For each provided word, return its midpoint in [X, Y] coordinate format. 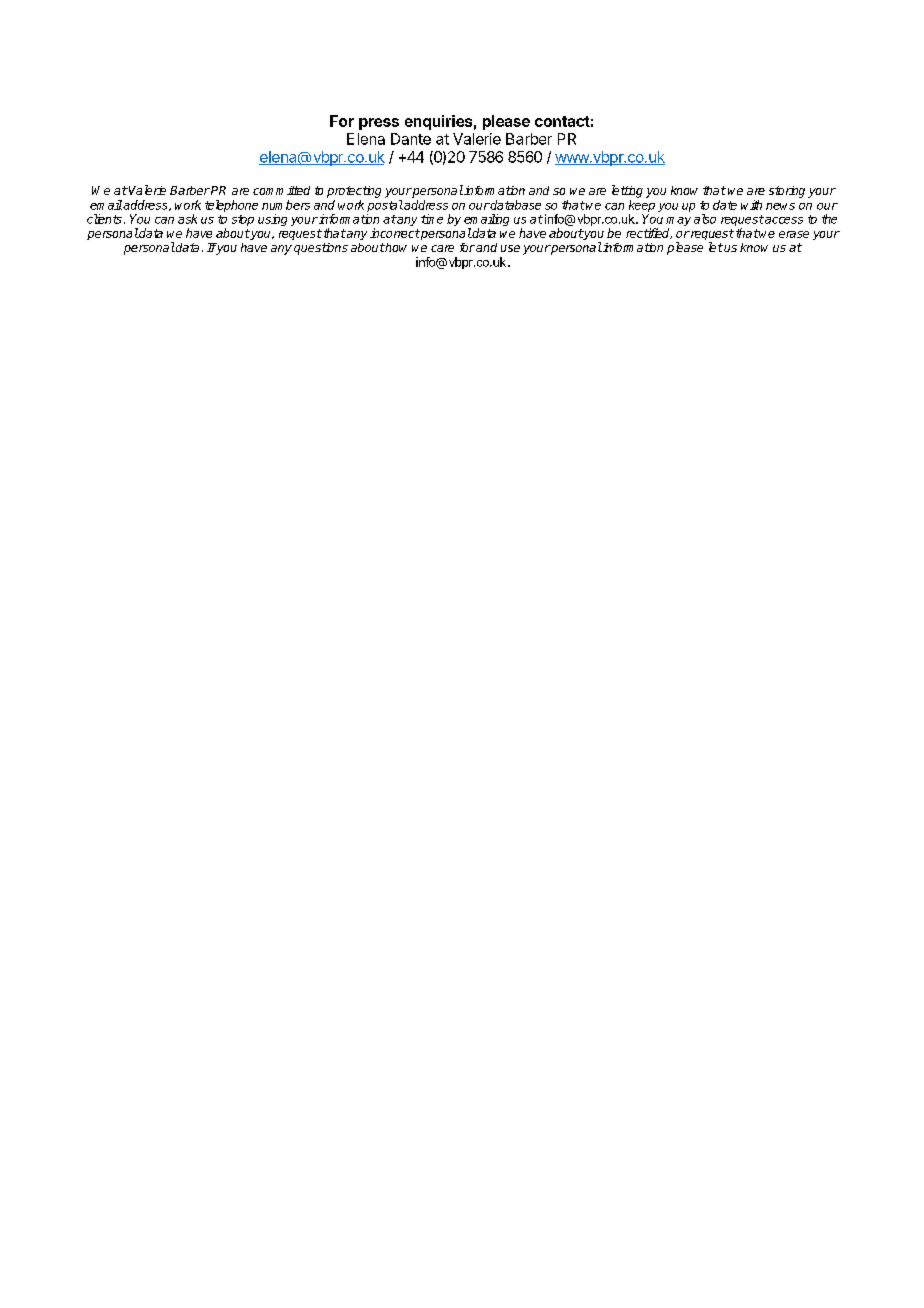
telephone [231, 206]
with [751, 205]
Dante [411, 139]
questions [321, 249]
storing [787, 192]
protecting [354, 192]
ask [187, 219]
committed [281, 190]
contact [562, 121]
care [442, 248]
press [379, 124]
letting [627, 191]
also [705, 219]
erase [794, 234]
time [432, 219]
